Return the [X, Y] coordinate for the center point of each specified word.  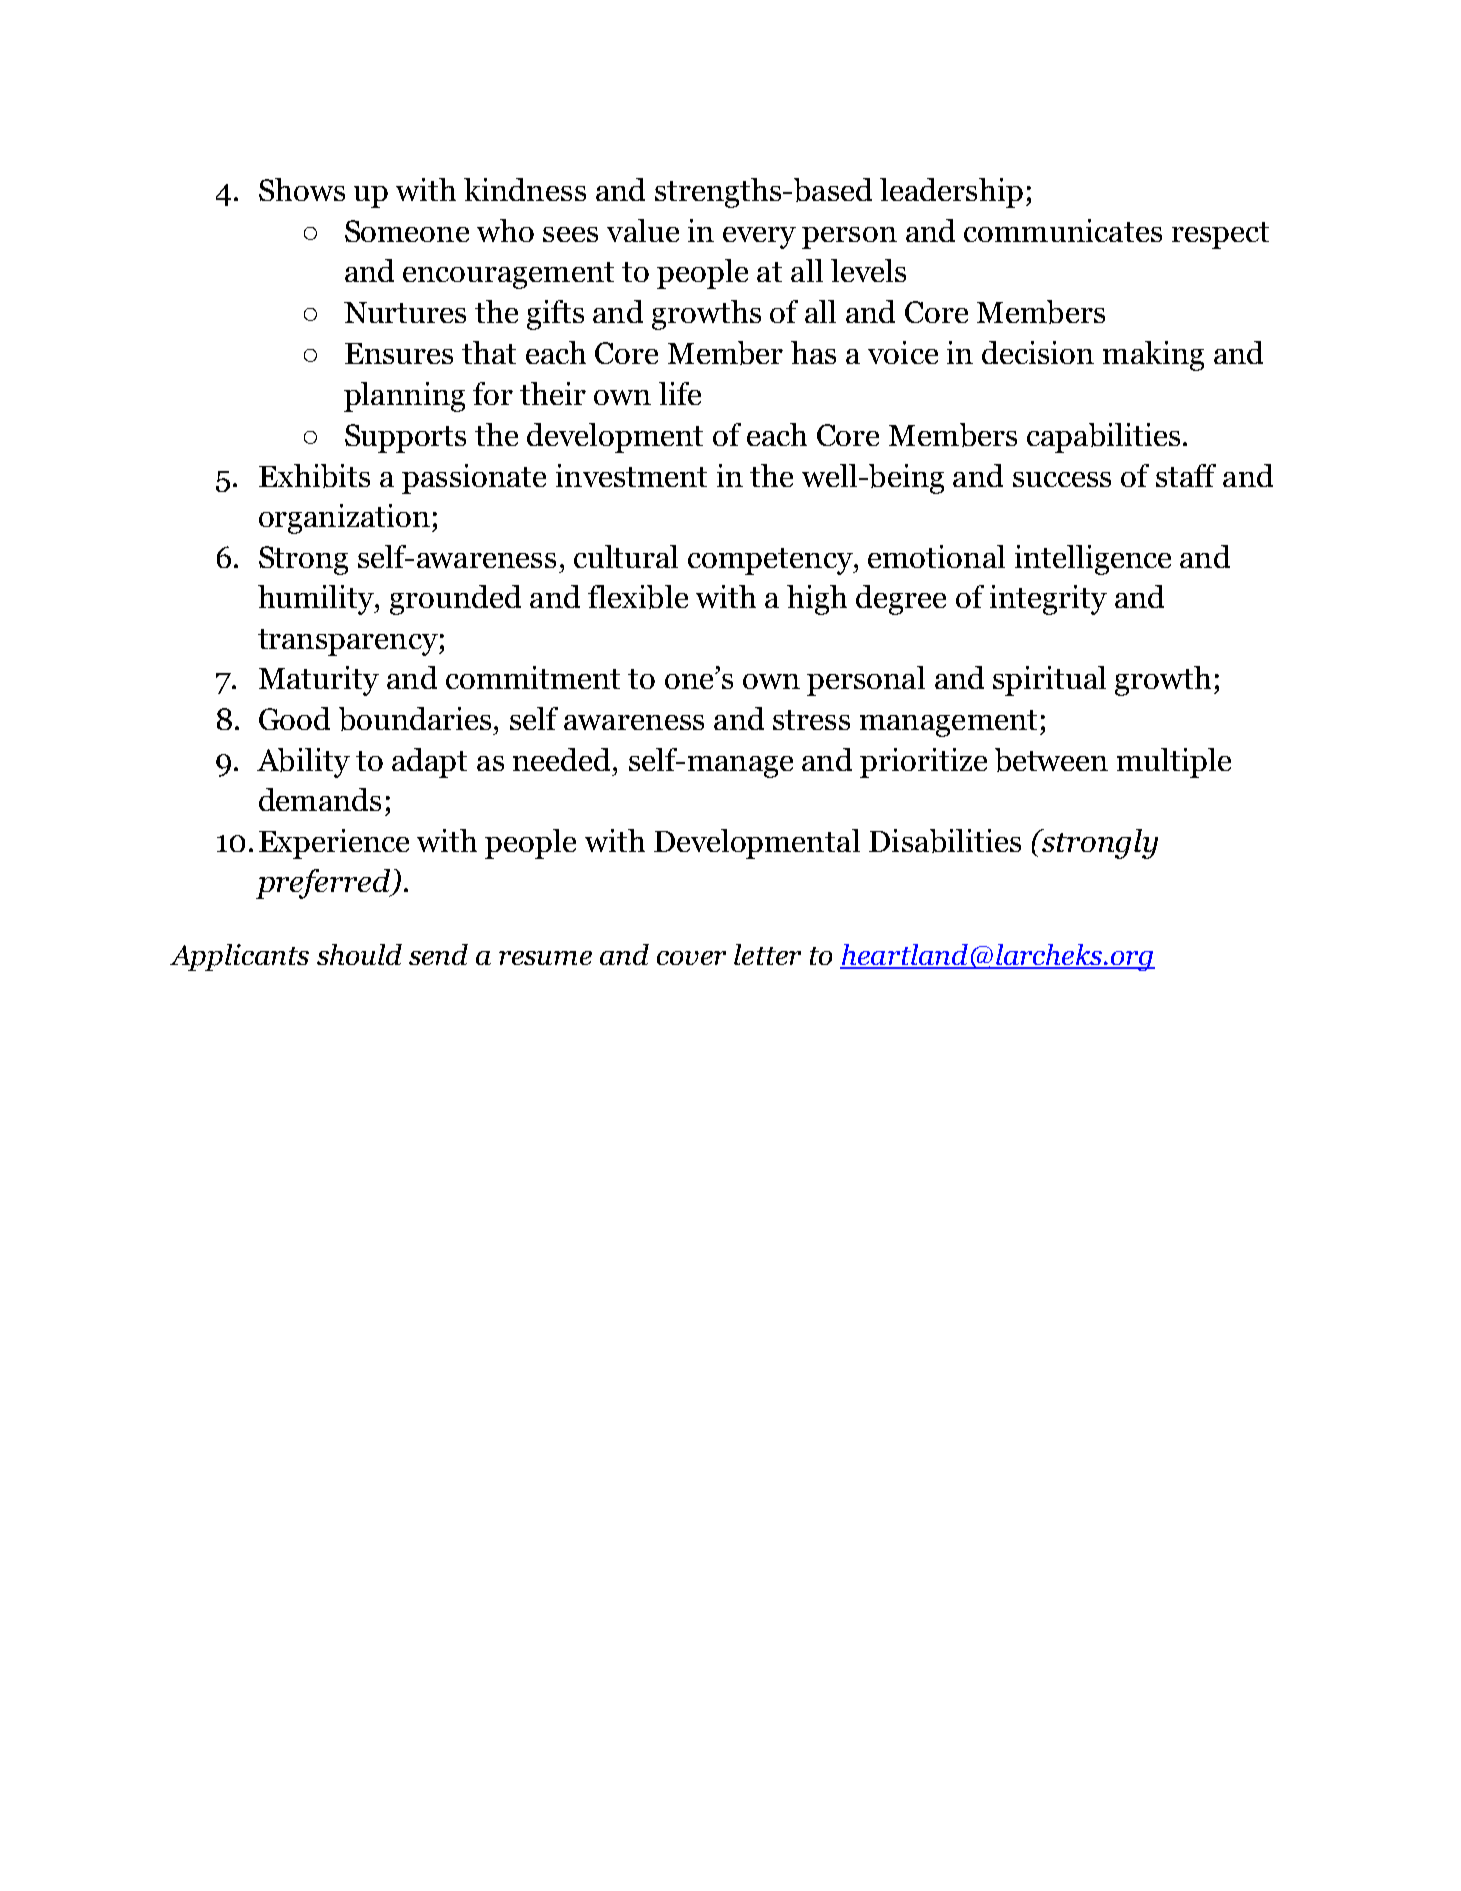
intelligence [1093, 560]
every [759, 238]
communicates [1063, 230]
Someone [407, 231]
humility [317, 600]
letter [767, 954]
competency [771, 561]
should [359, 954]
